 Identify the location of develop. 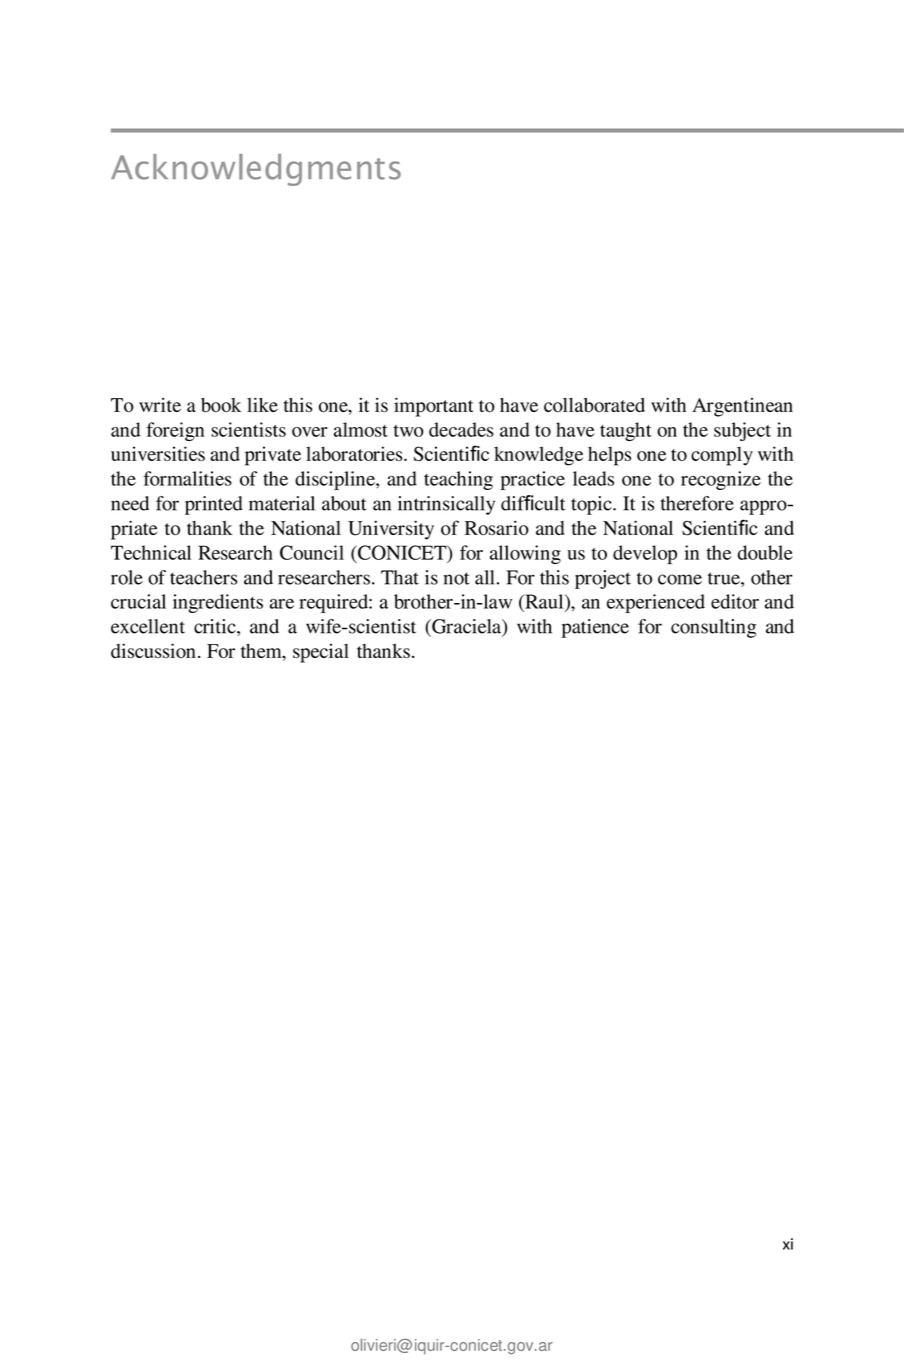
(645, 554).
